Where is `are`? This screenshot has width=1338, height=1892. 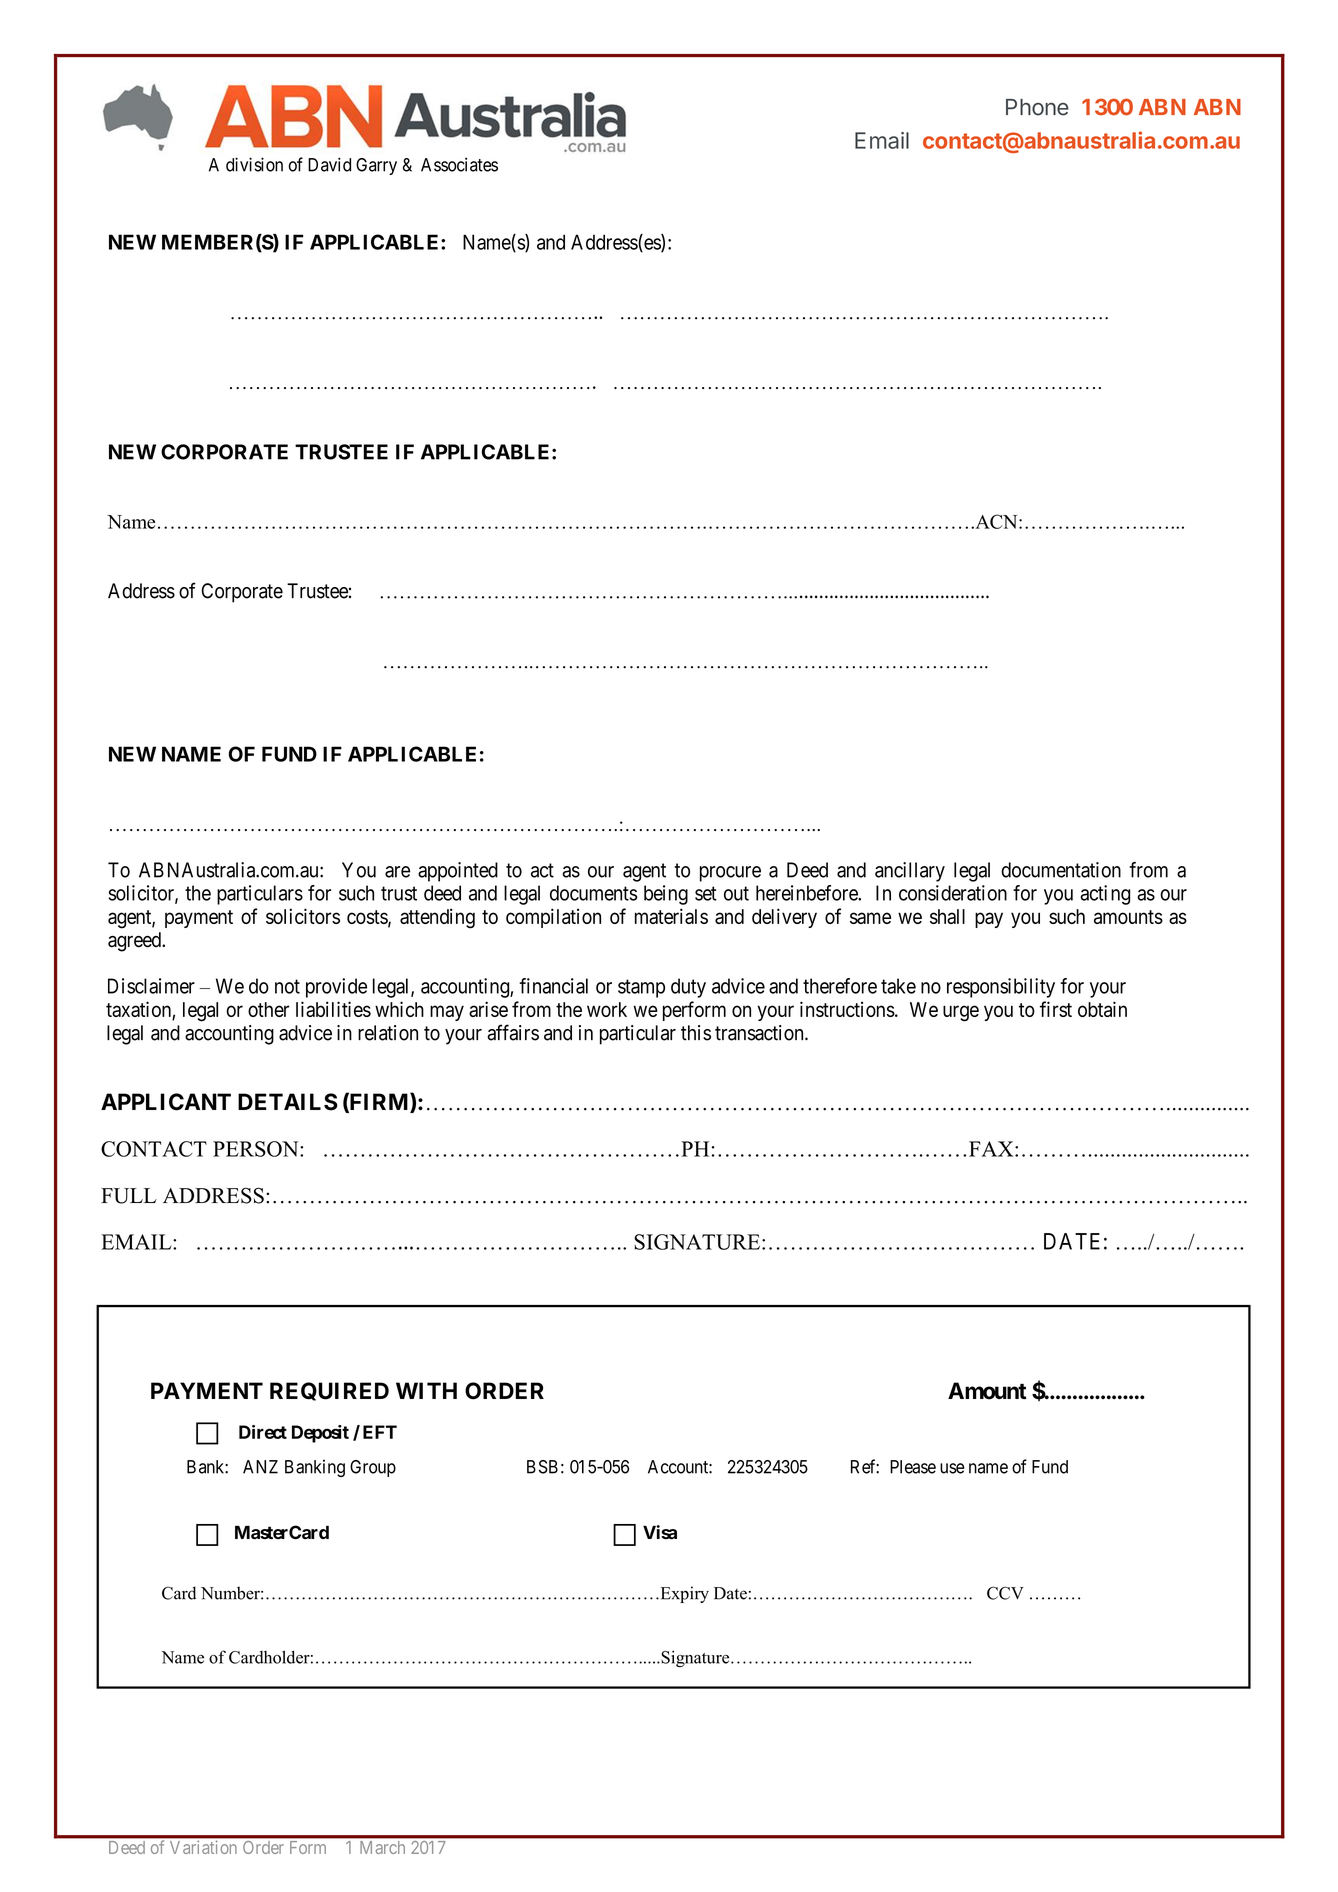 are is located at coordinates (397, 872).
